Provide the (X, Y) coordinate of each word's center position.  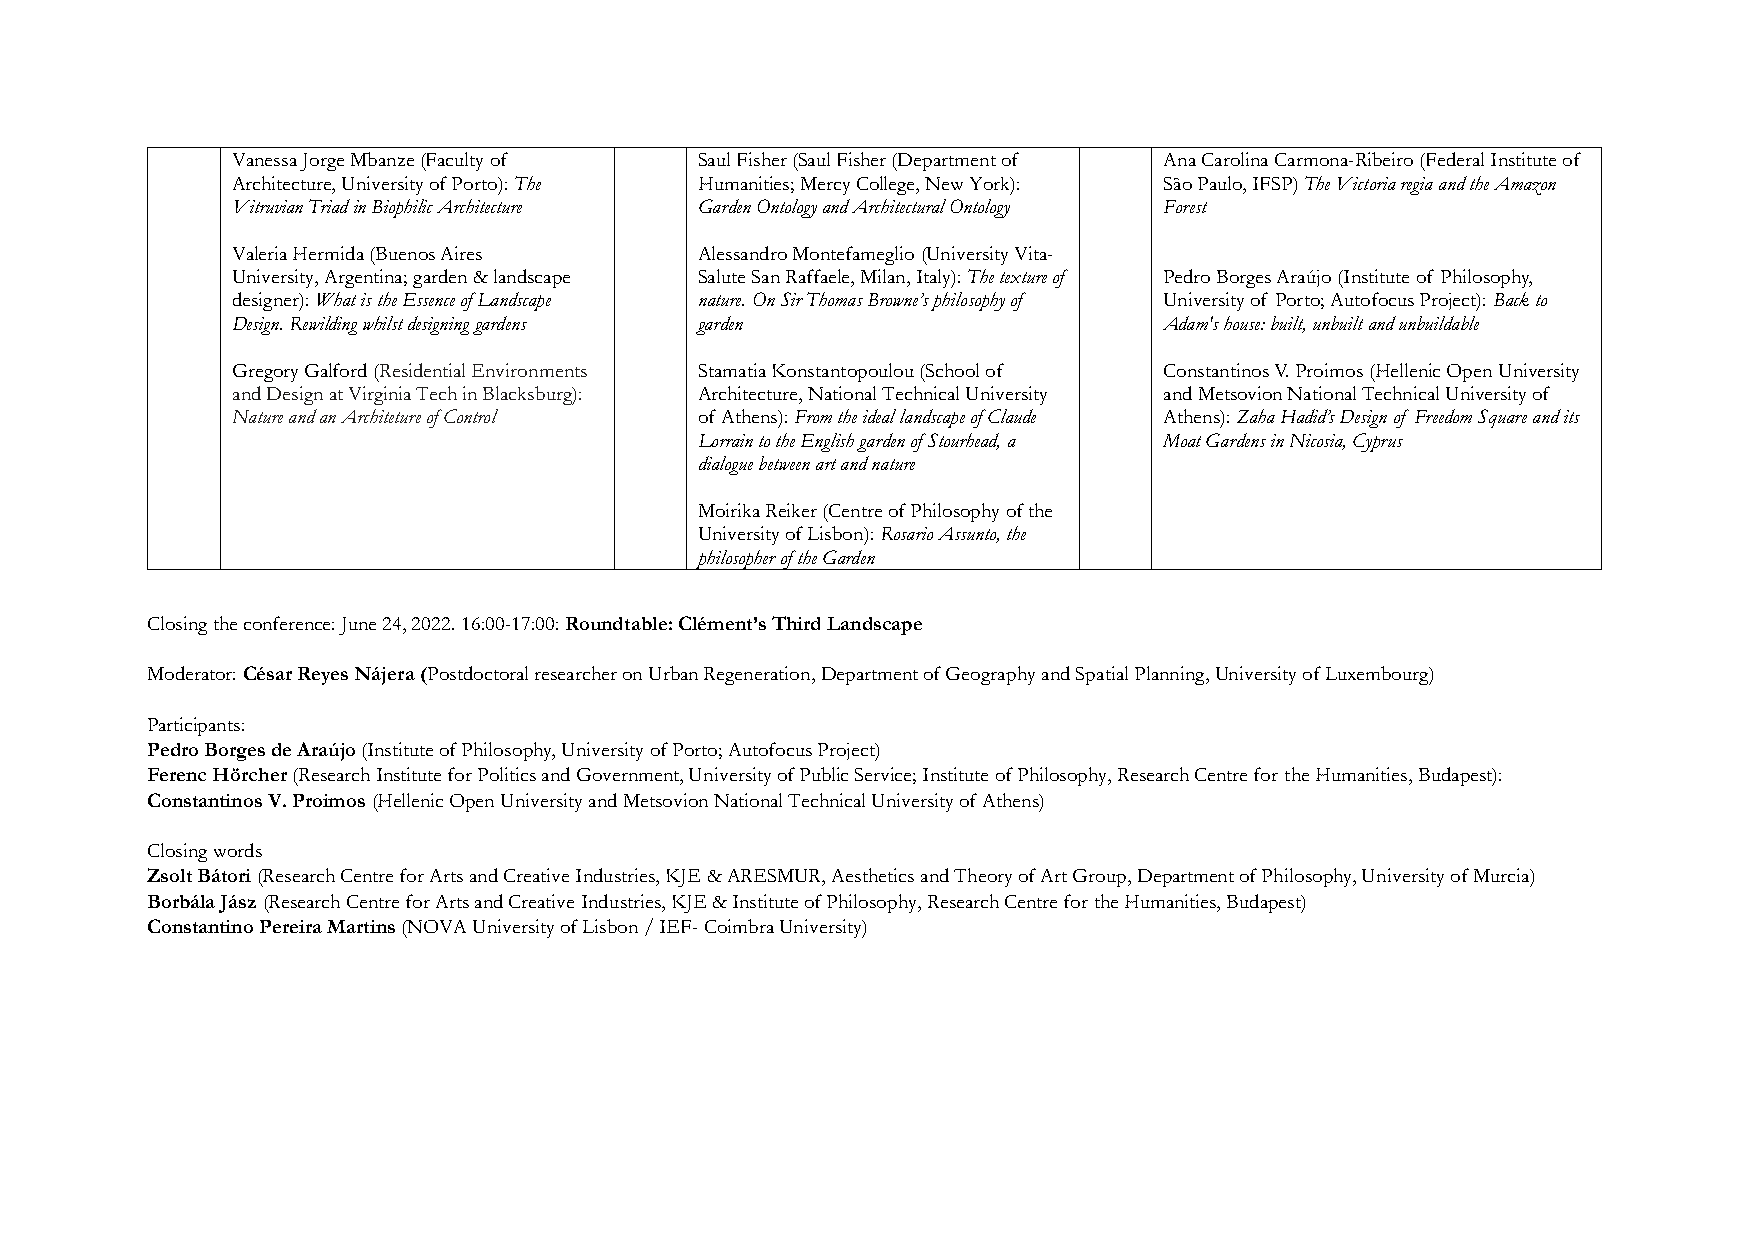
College (887, 185)
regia (1417, 186)
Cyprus (1378, 442)
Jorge (322, 162)
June (357, 626)
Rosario (907, 533)
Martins (361, 926)
